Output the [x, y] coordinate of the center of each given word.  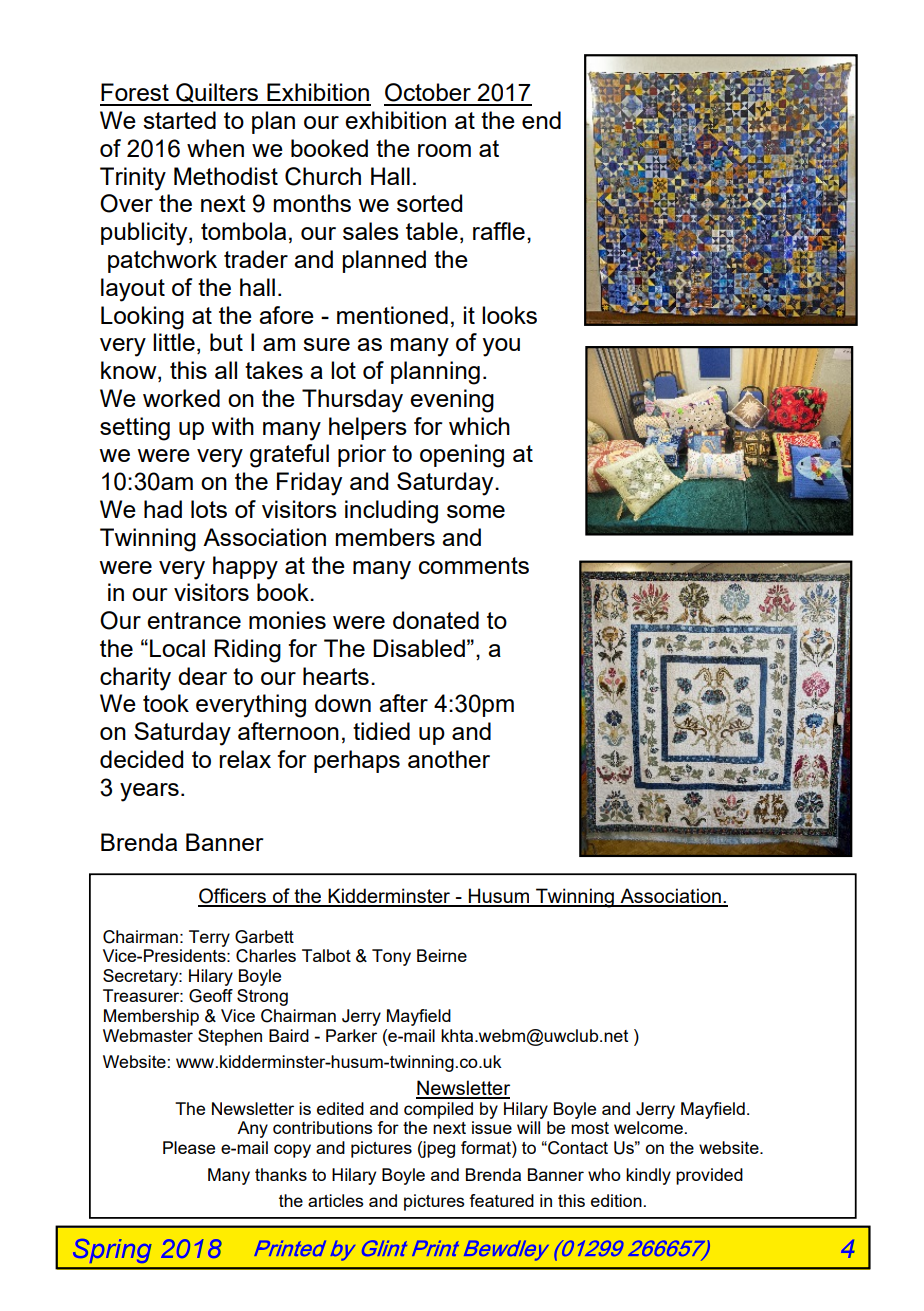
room [444, 150]
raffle [499, 231]
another [449, 759]
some [476, 511]
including [391, 512]
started [179, 120]
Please [189, 1147]
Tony [391, 957]
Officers [233, 897]
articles [336, 1200]
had [163, 509]
